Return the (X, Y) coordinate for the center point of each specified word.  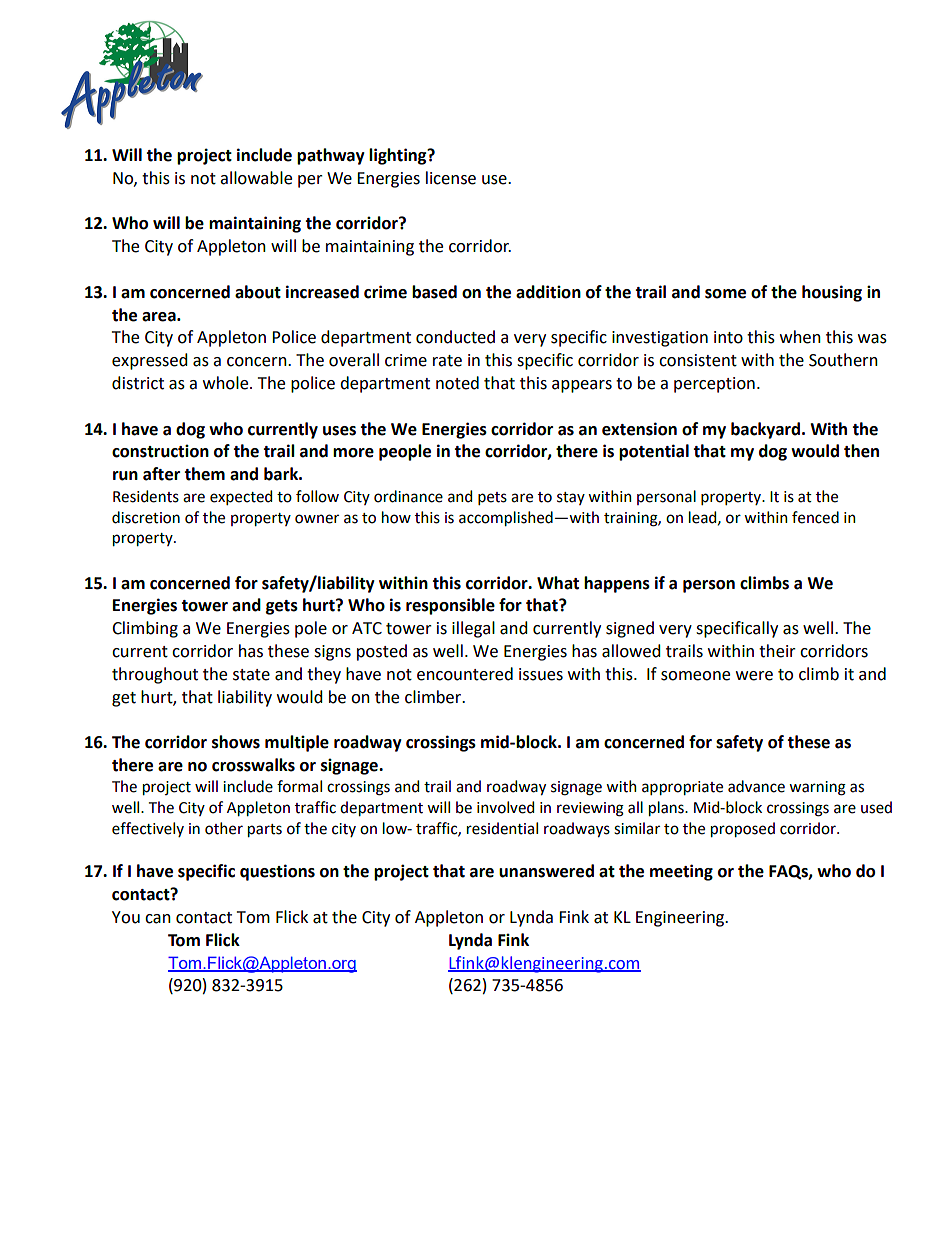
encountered (465, 674)
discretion (146, 517)
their (777, 651)
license (451, 178)
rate (447, 361)
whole (227, 383)
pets (492, 498)
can (158, 919)
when (800, 337)
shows (236, 742)
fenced (815, 517)
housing (832, 293)
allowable (256, 178)
